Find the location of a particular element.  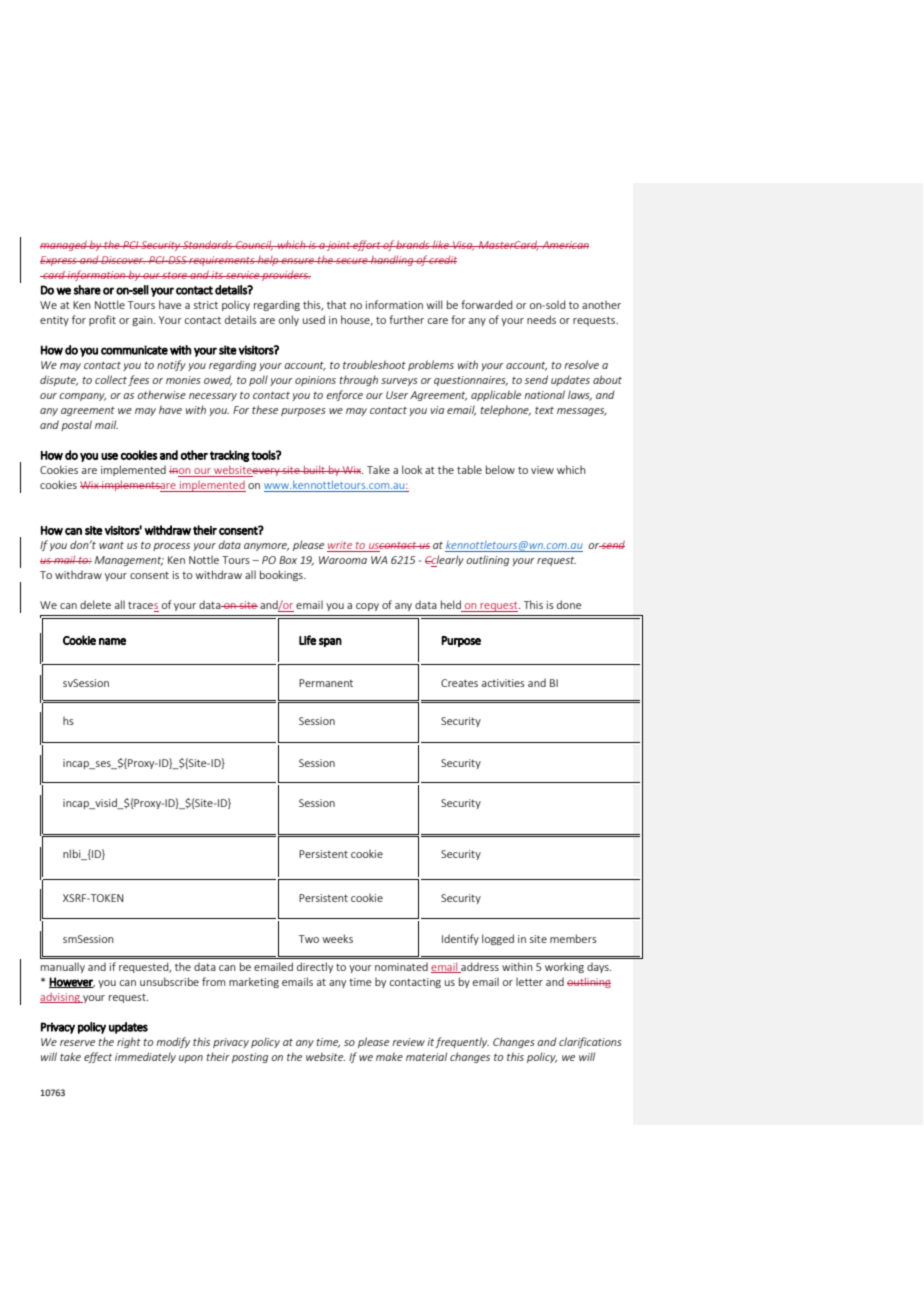

Discover is located at coordinates (123, 260).
